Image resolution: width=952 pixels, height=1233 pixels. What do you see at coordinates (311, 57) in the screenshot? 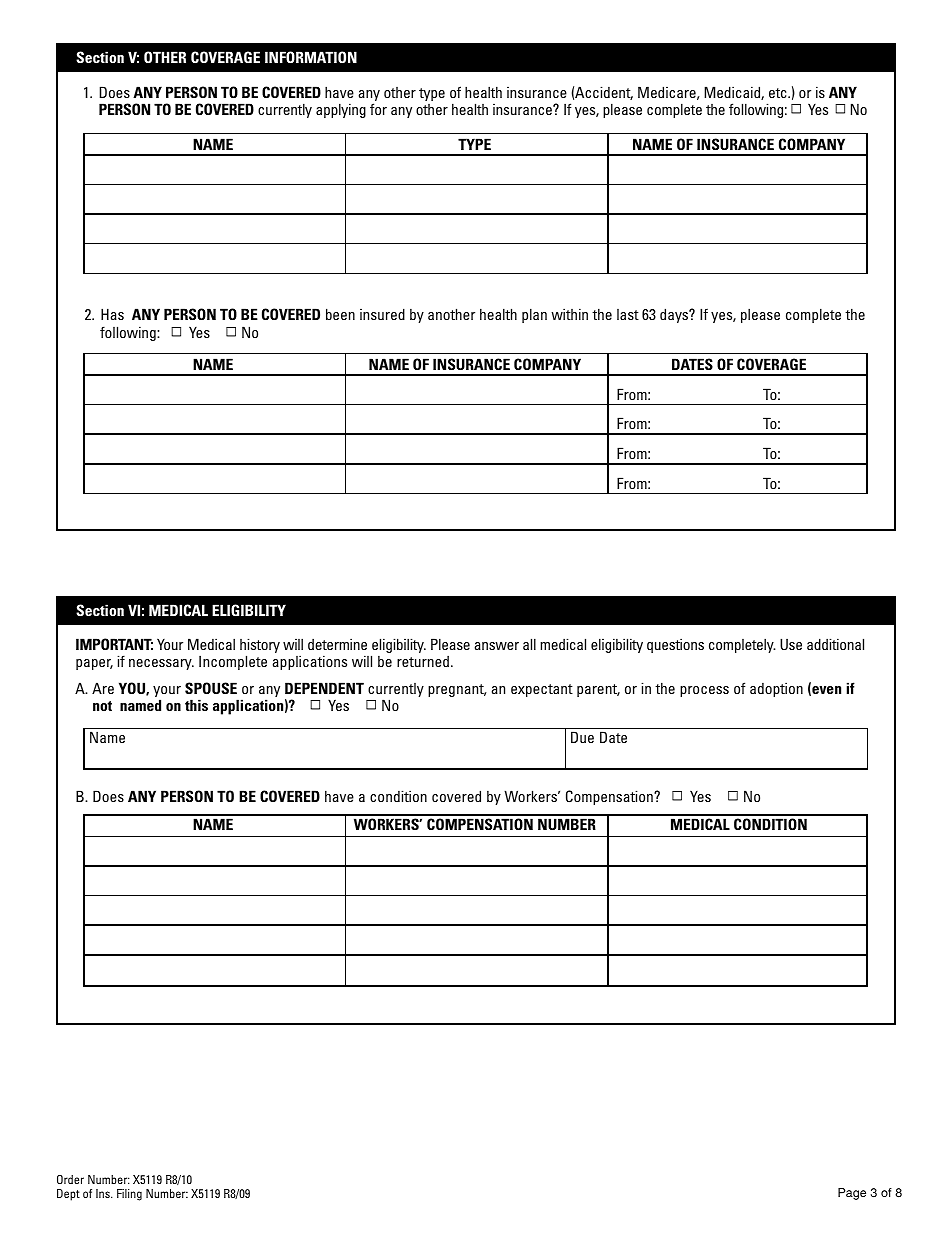
I see `INFORMATION` at bounding box center [311, 57].
